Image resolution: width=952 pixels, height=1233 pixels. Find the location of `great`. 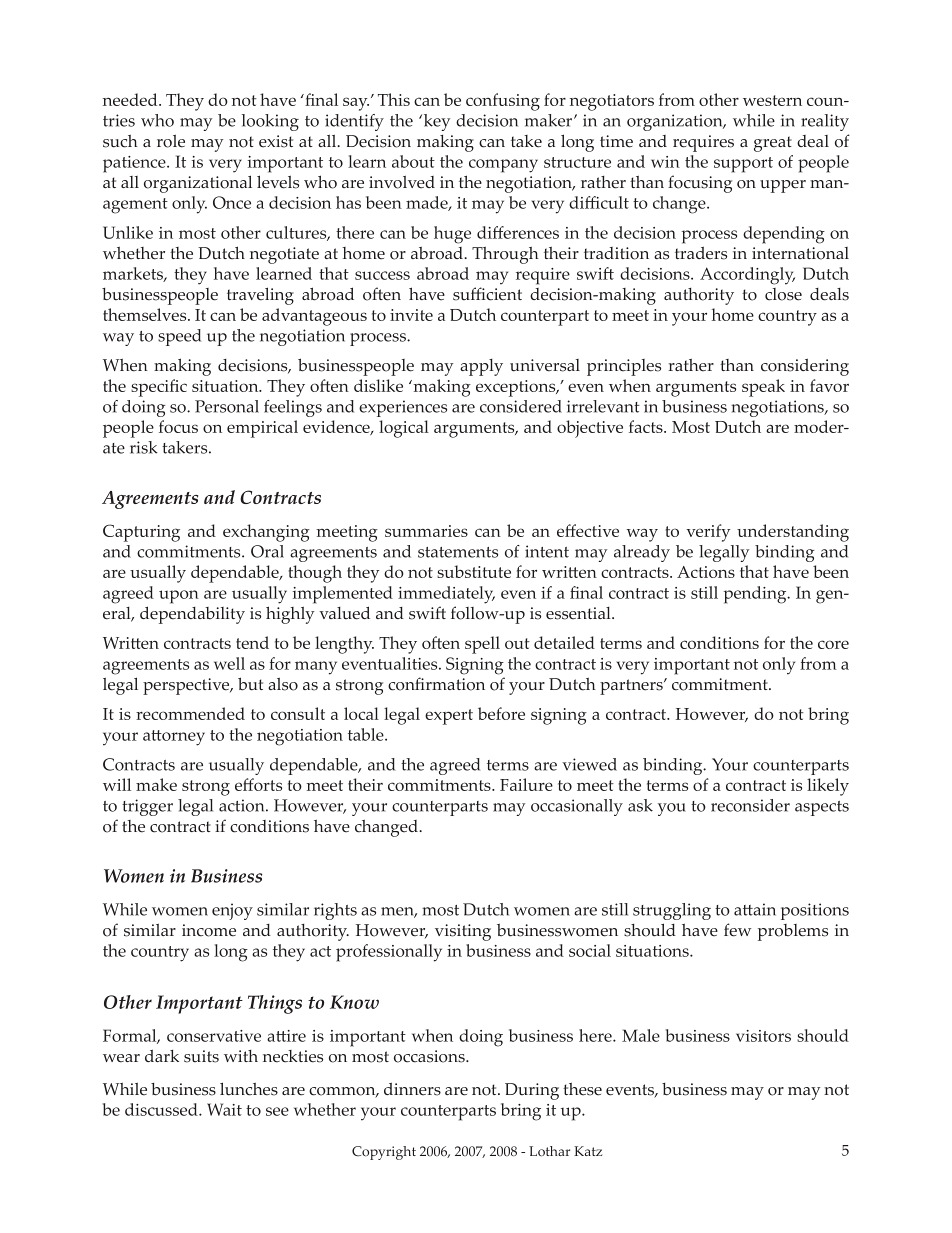

great is located at coordinates (773, 144).
